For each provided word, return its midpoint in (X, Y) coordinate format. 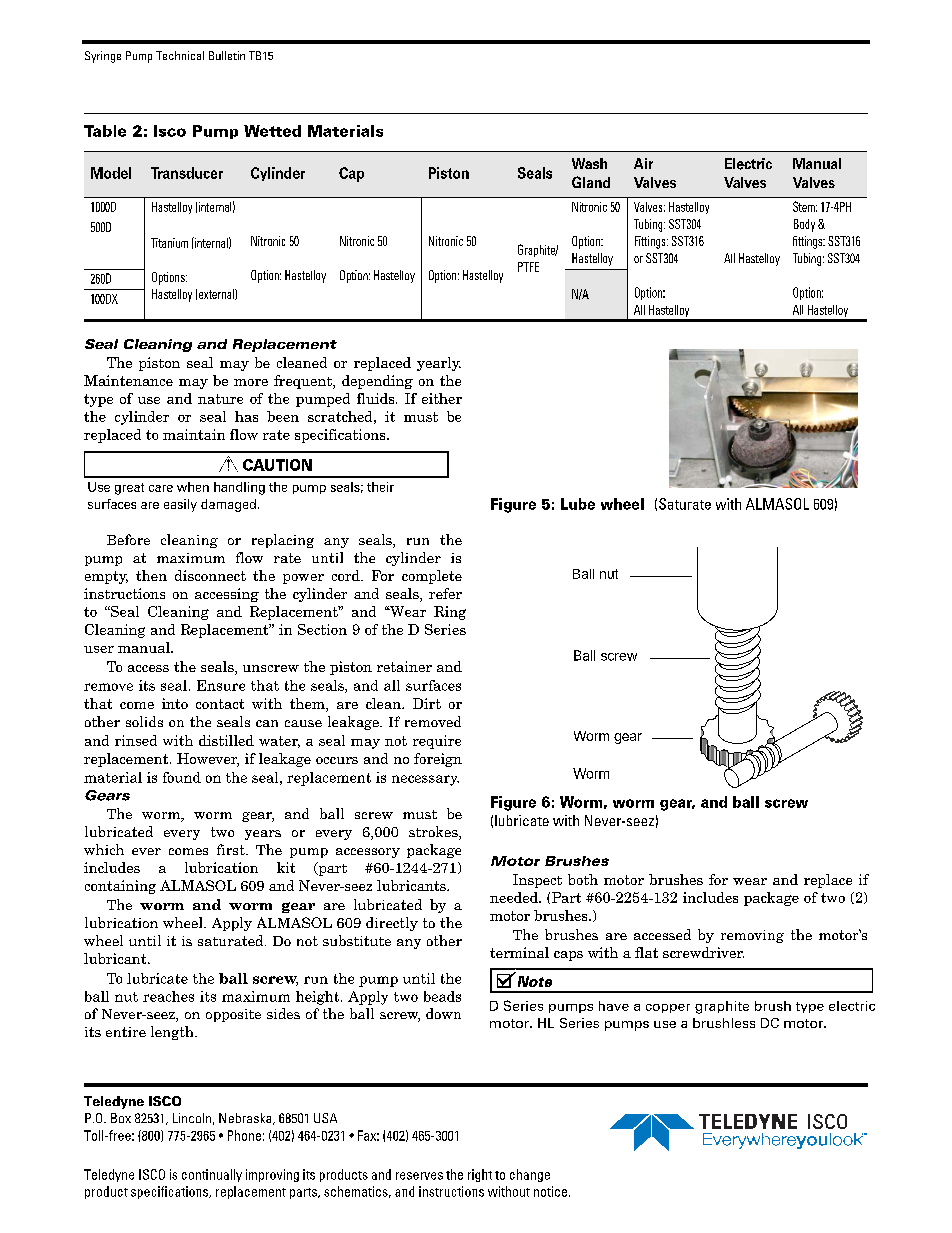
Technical (180, 55)
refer (445, 593)
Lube (578, 504)
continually (212, 1175)
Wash (589, 163)
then (151, 575)
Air (643, 163)
